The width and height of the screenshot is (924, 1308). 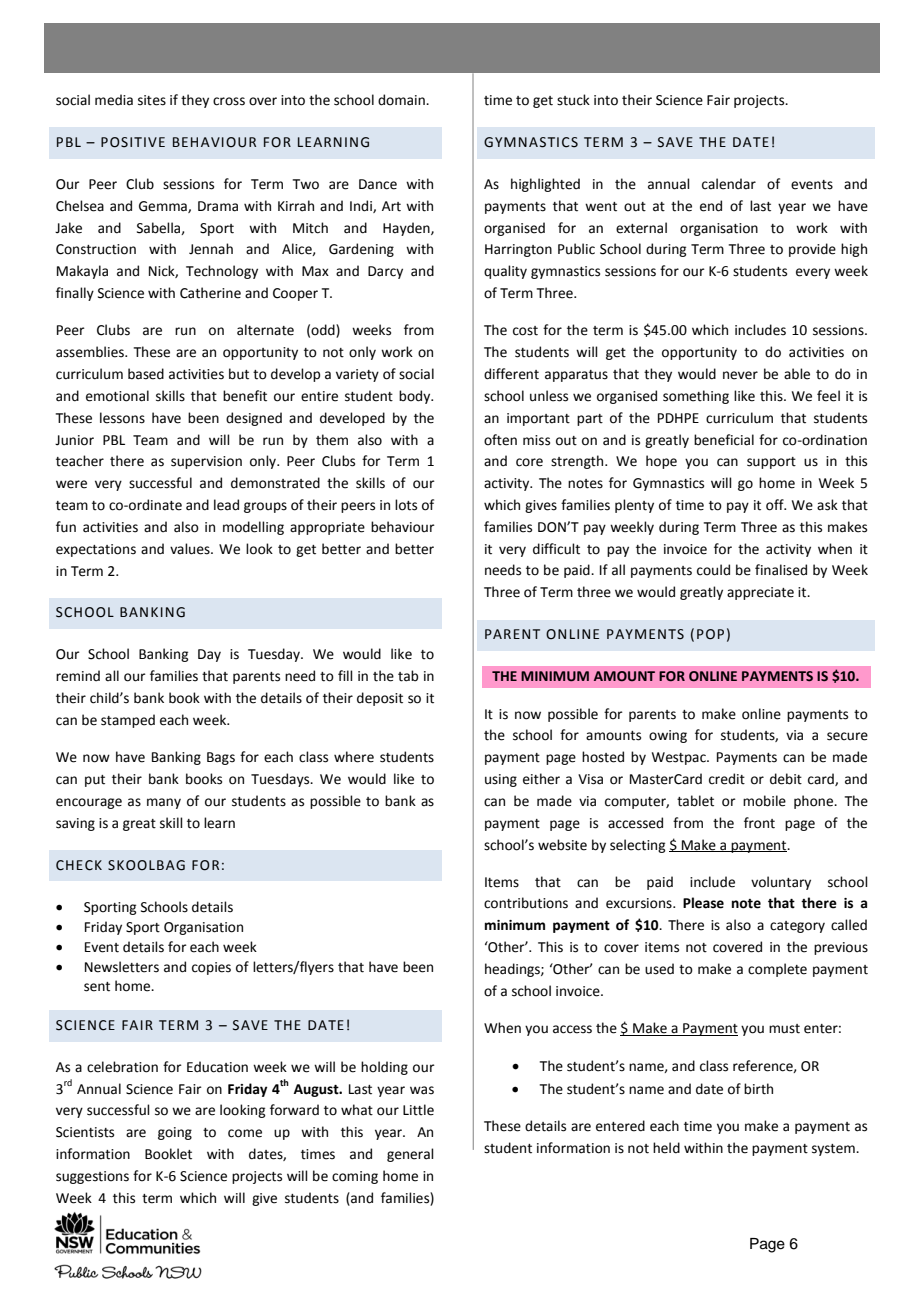 I want to click on system, so click(x=834, y=1150).
